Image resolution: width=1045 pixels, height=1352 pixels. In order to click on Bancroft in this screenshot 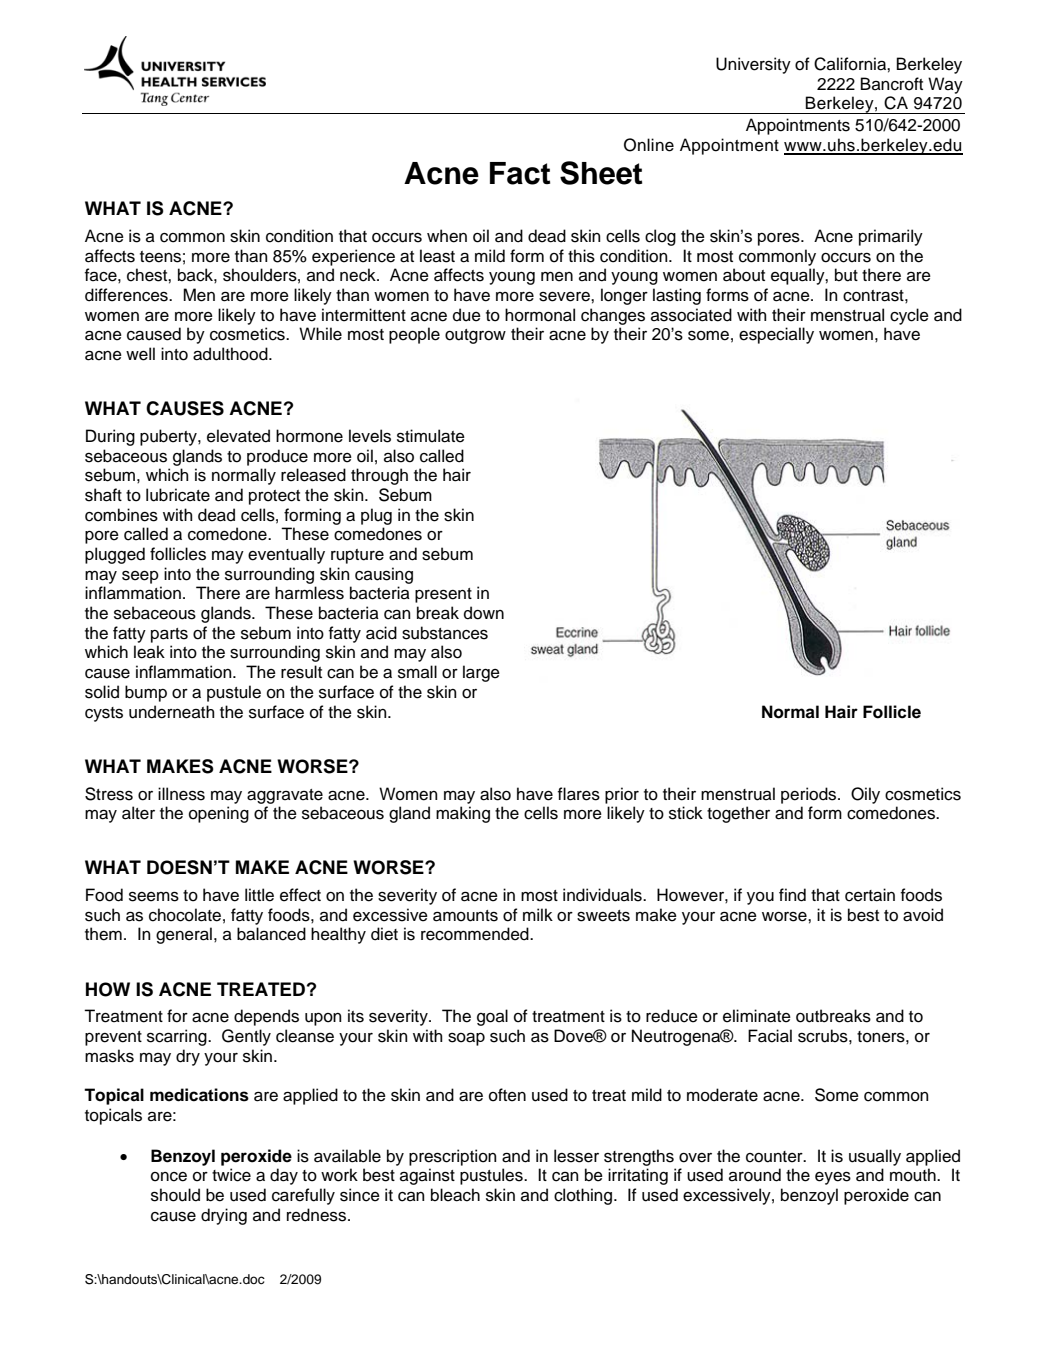, I will do `click(892, 84)`.
